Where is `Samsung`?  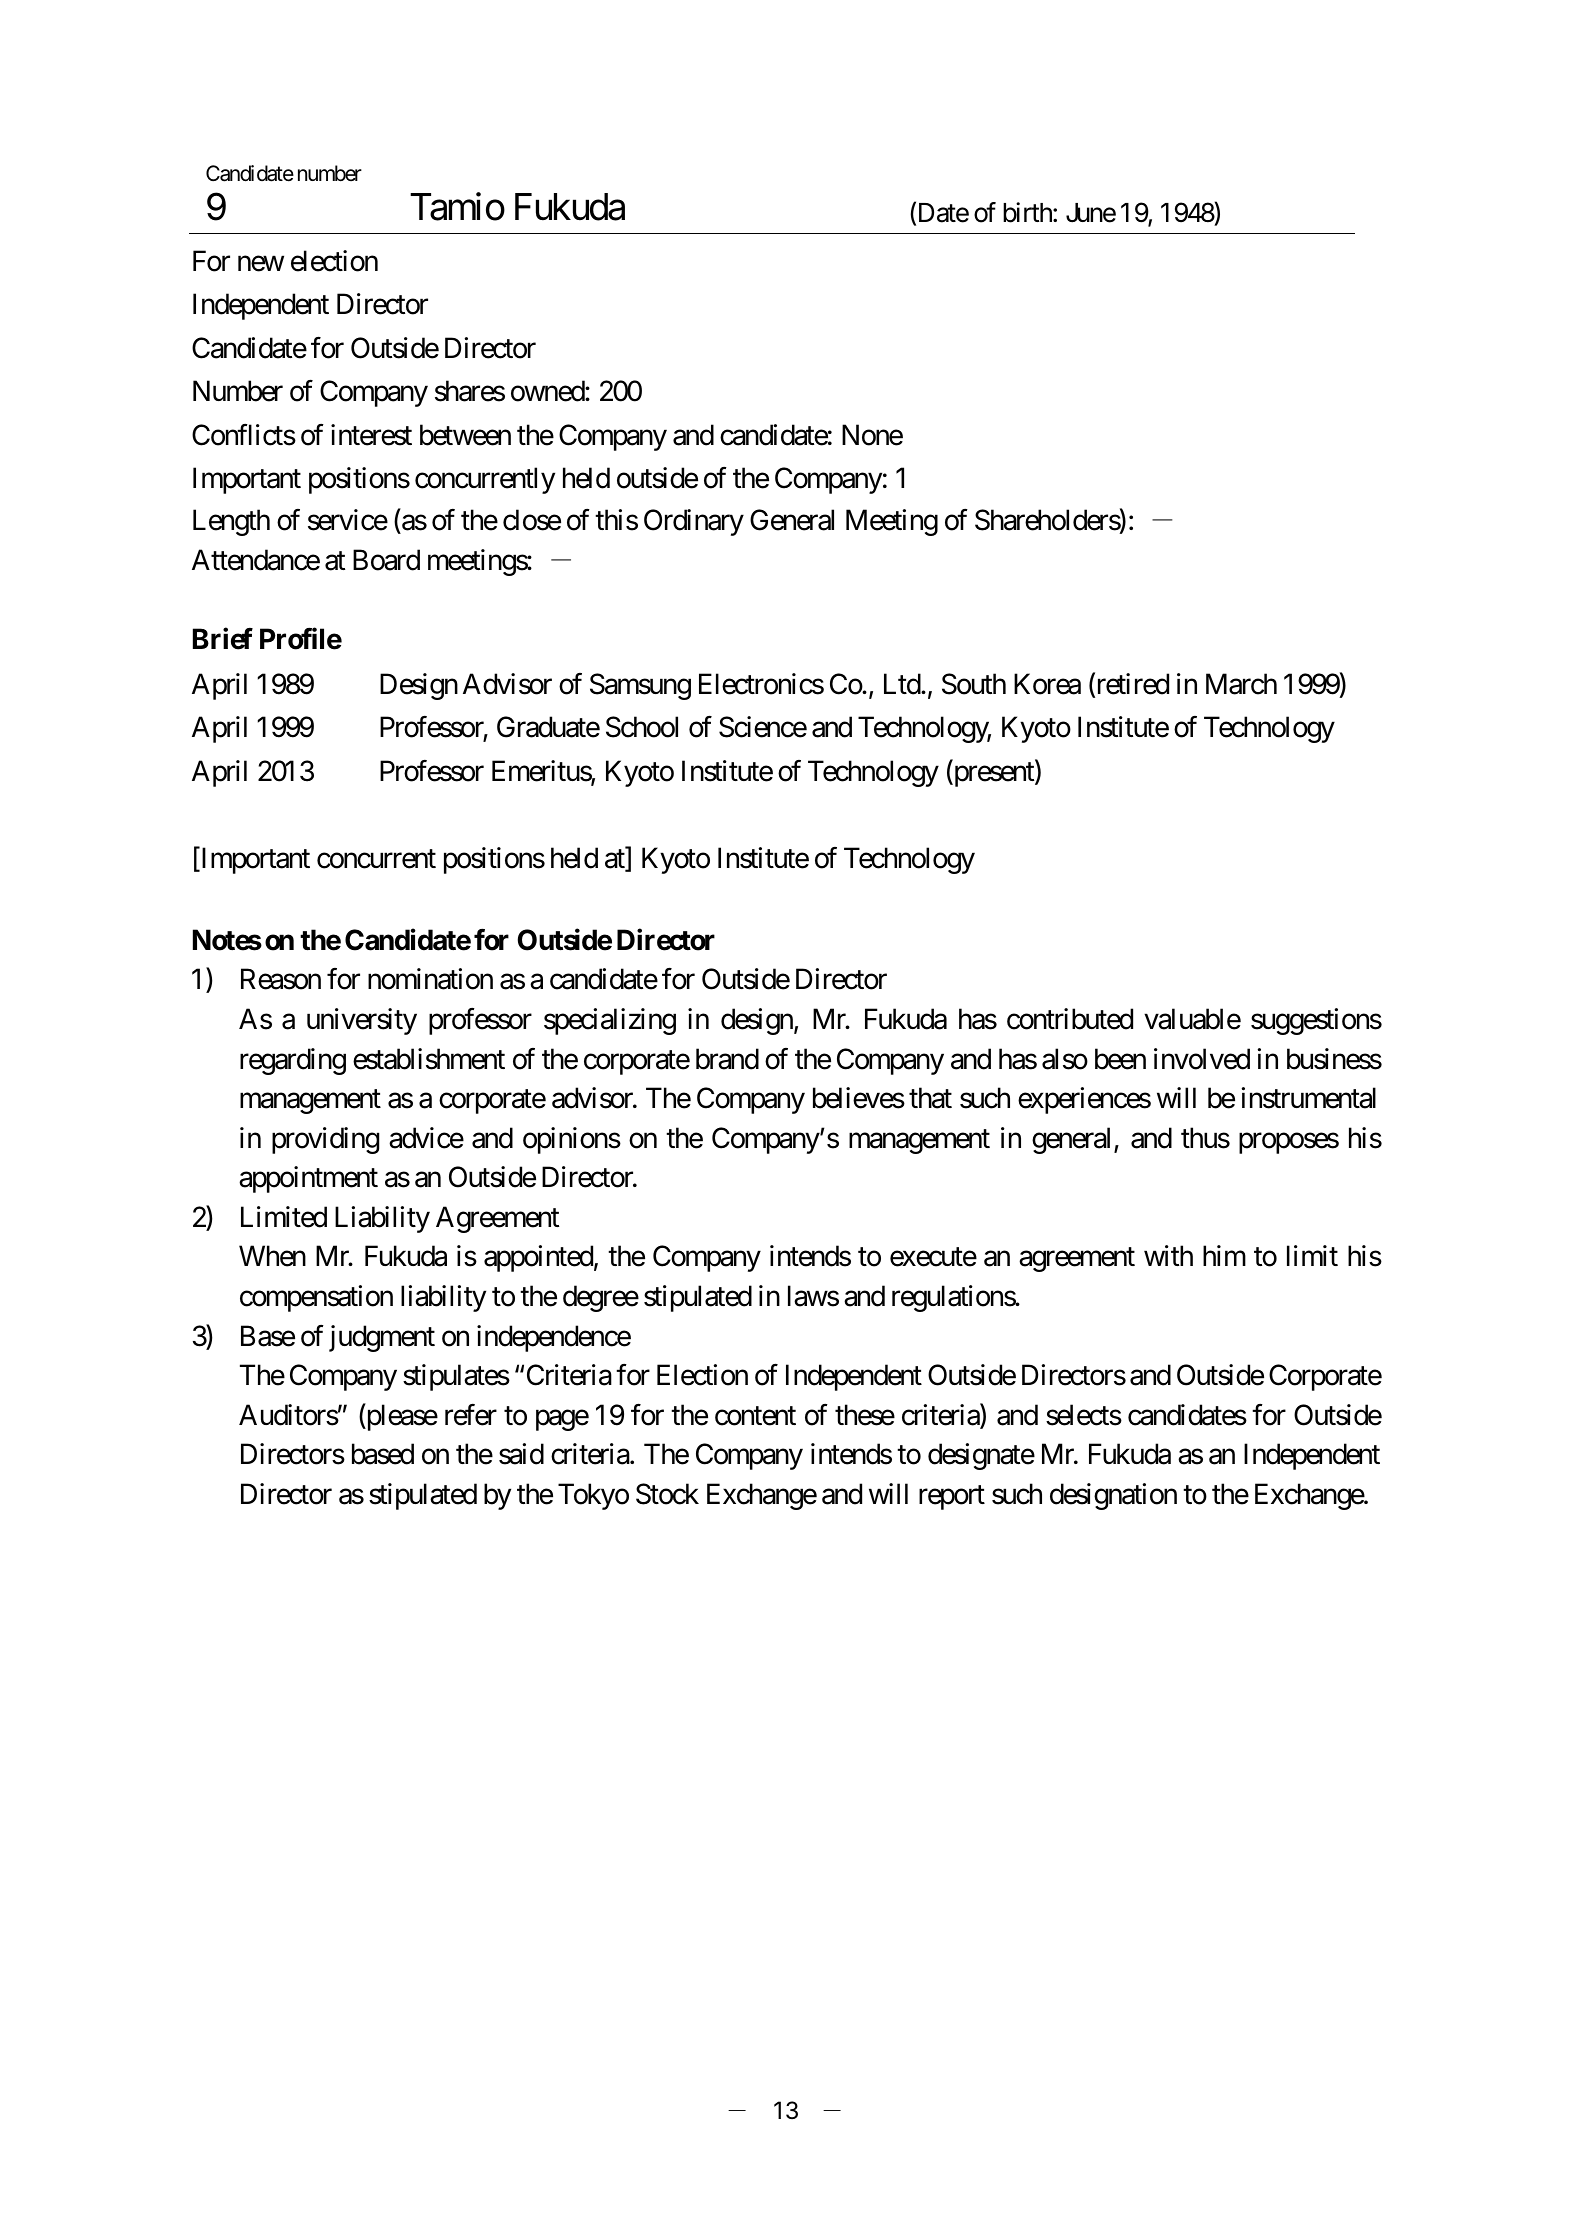
Samsung is located at coordinates (640, 686).
